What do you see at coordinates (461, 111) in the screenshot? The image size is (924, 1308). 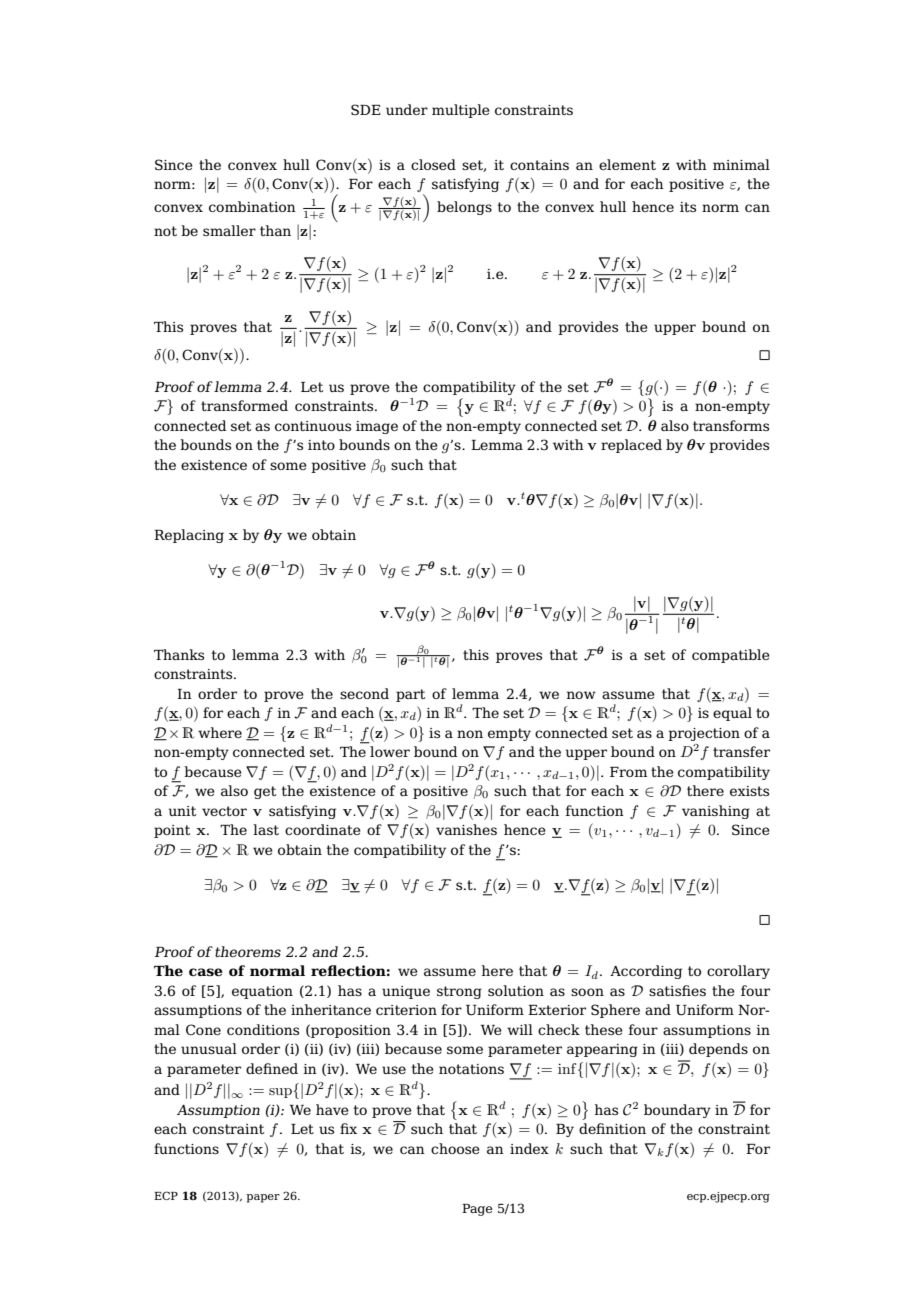 I see `multiple` at bounding box center [461, 111].
